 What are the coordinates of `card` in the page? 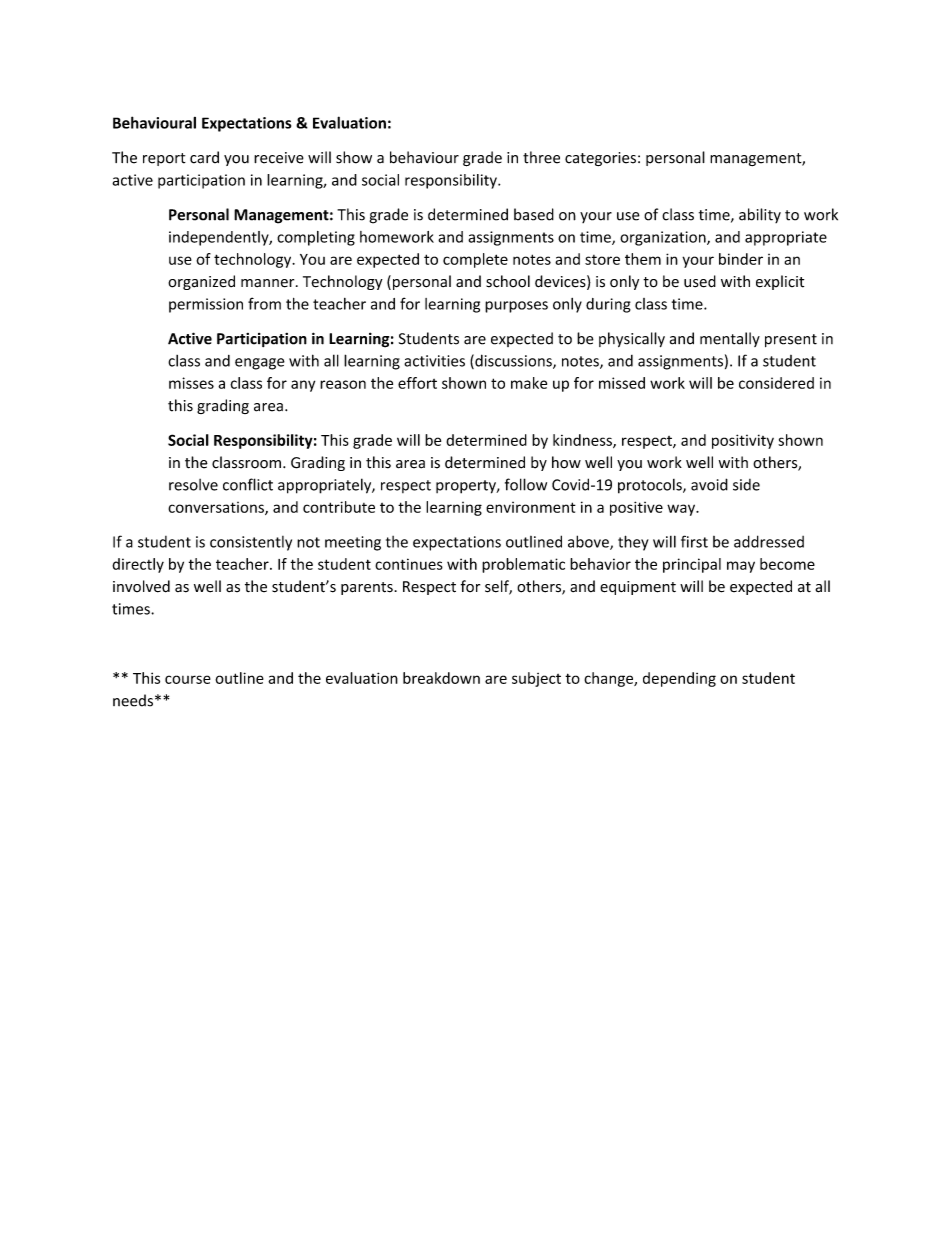 It's located at (204, 157).
